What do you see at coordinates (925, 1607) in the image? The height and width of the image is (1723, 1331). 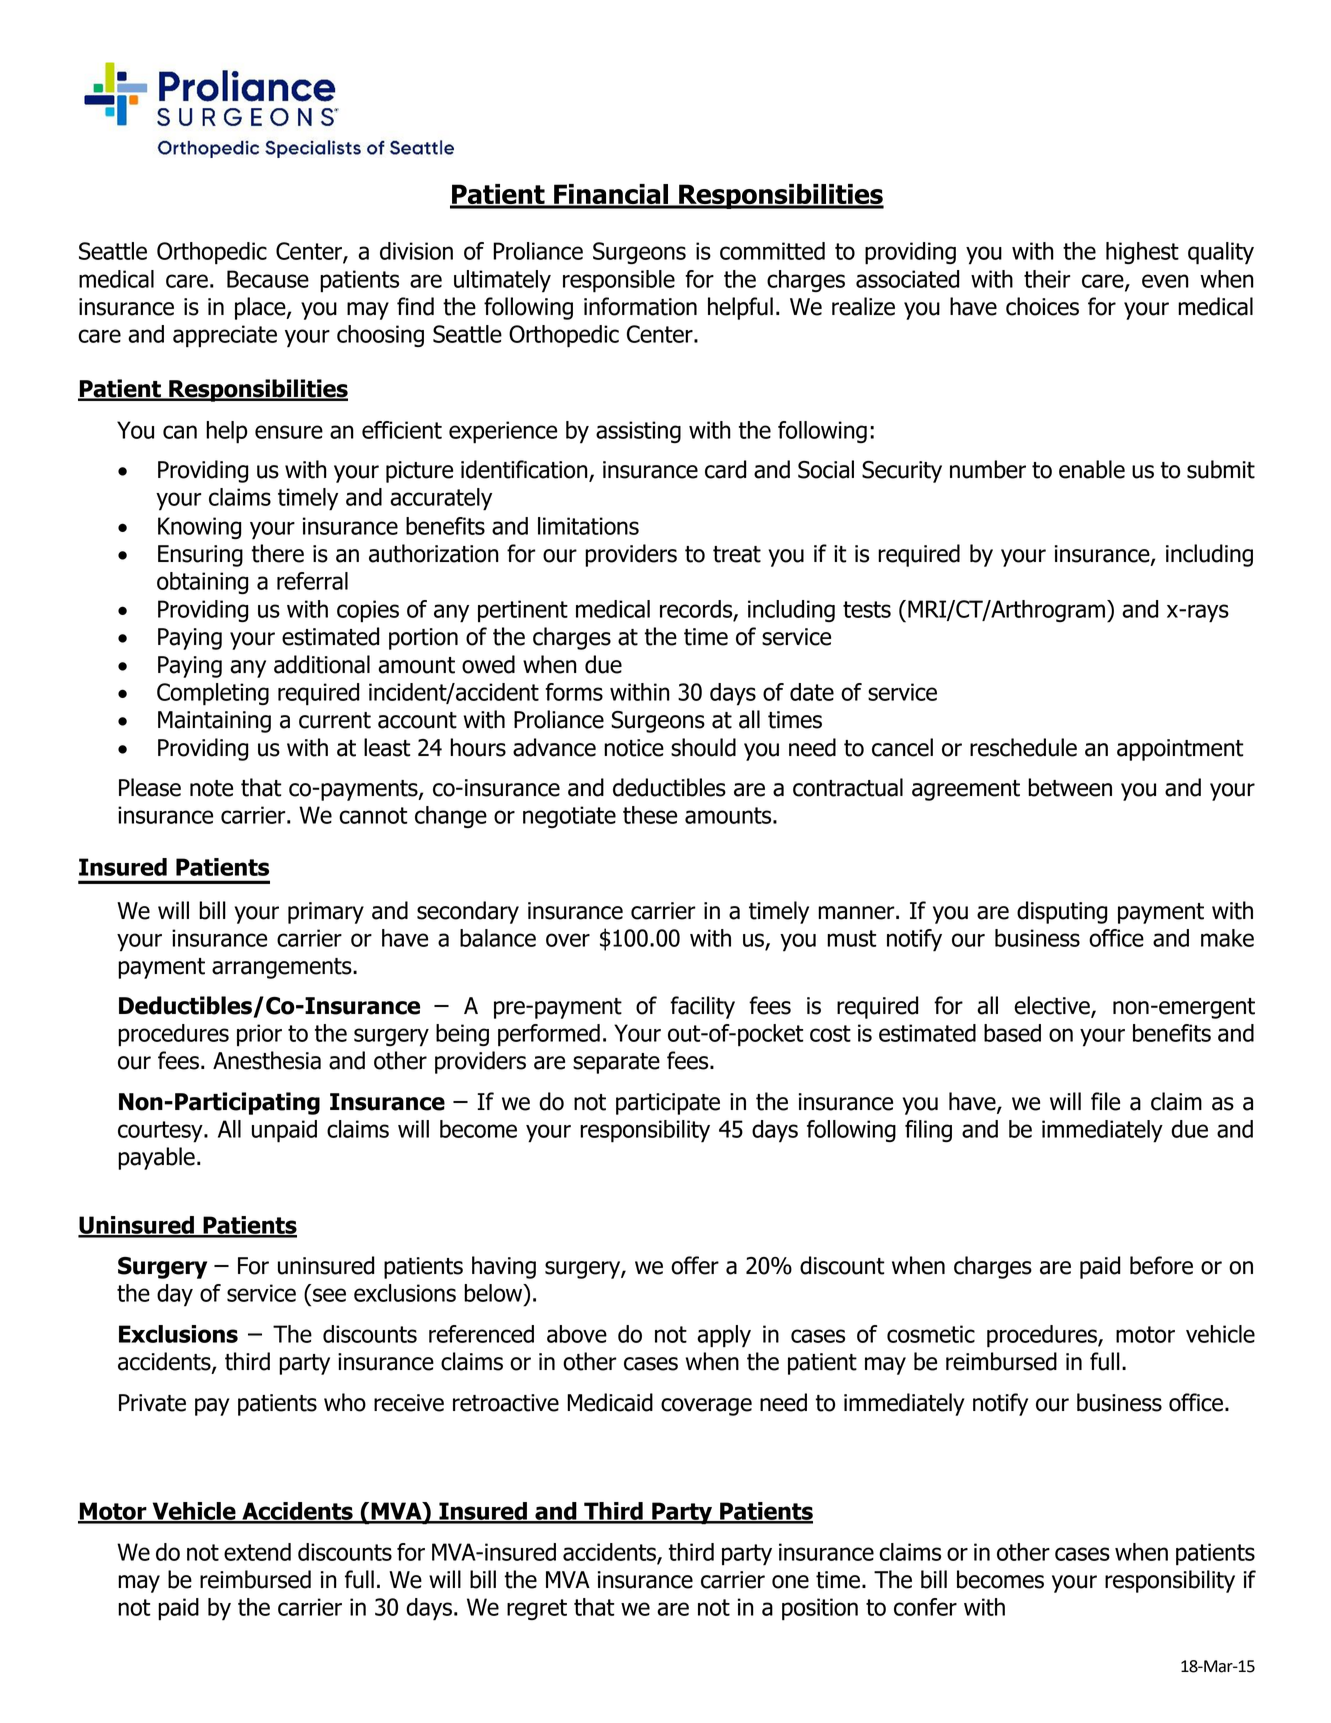 I see `confer` at bounding box center [925, 1607].
